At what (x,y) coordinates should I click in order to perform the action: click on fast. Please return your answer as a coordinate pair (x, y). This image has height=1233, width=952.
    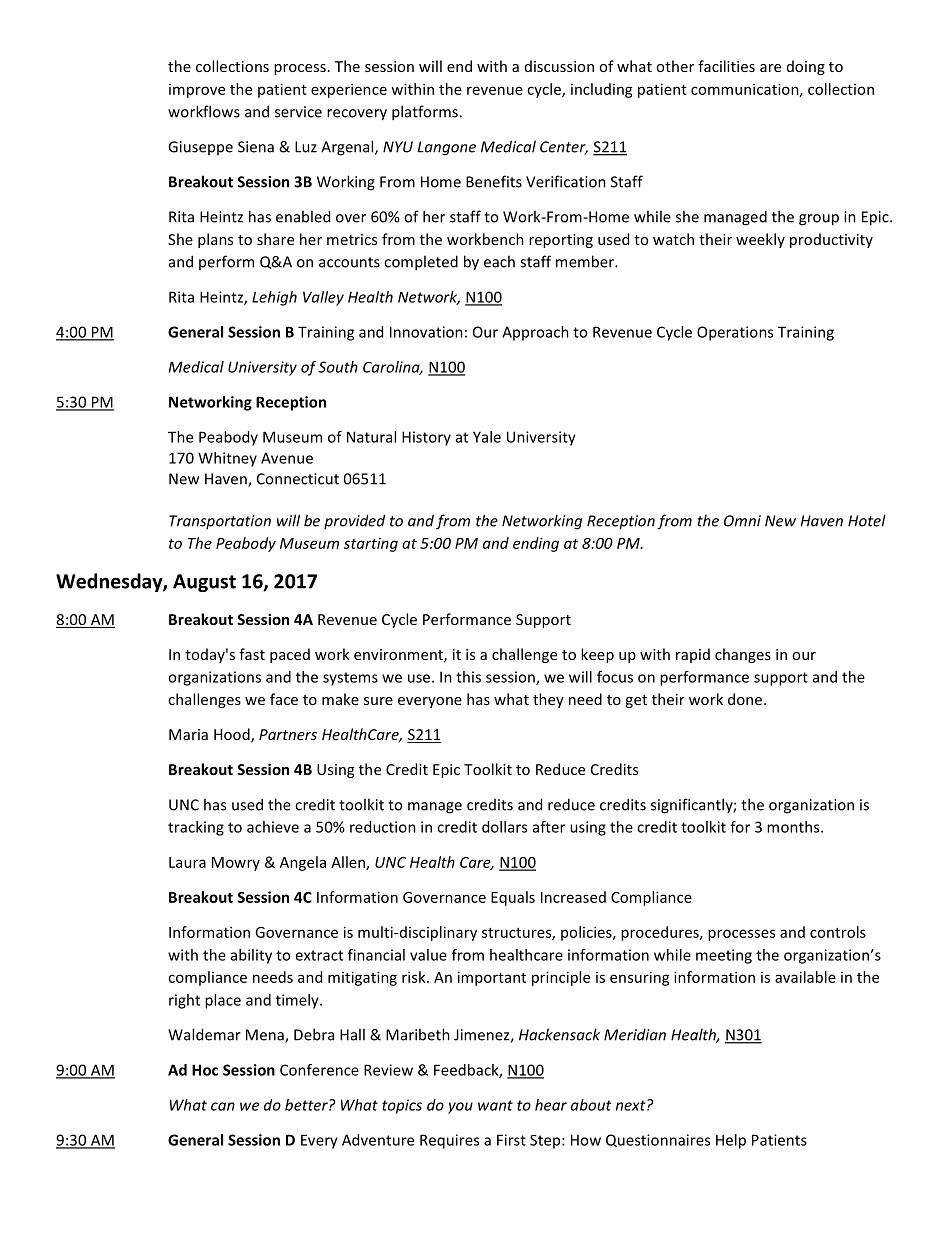
    Looking at the image, I should click on (252, 654).
